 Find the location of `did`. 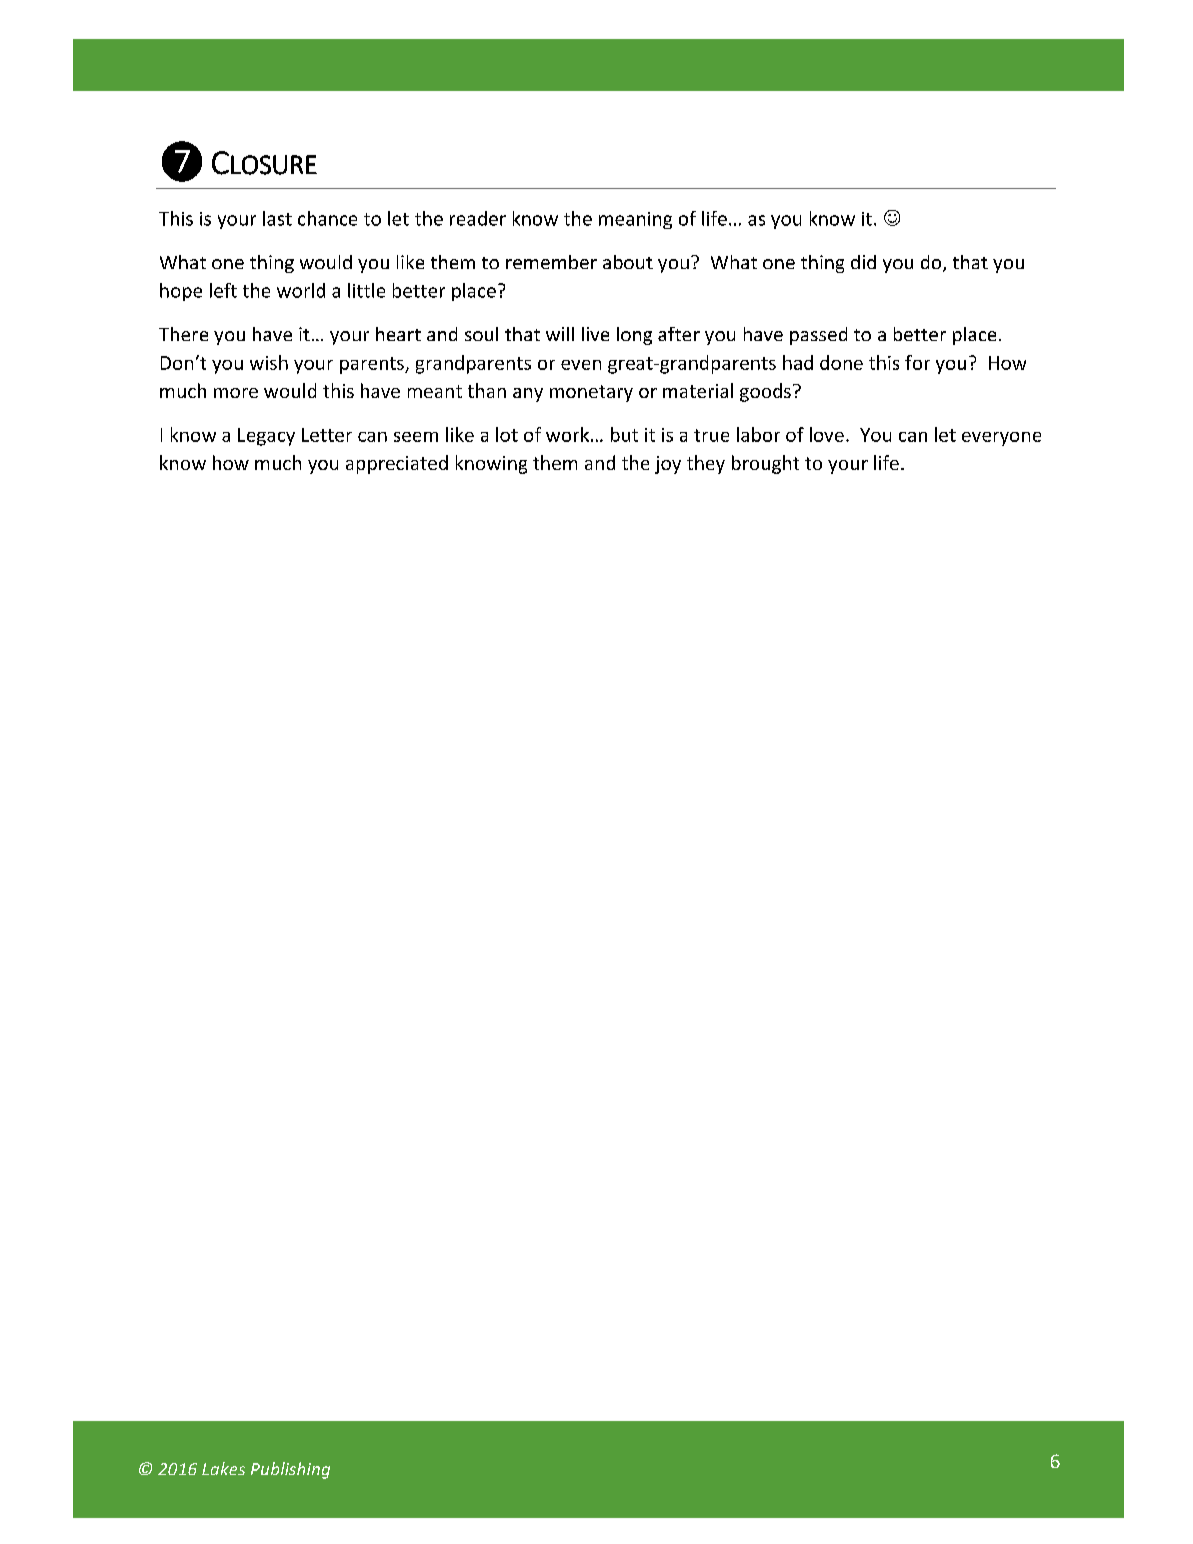

did is located at coordinates (863, 262).
